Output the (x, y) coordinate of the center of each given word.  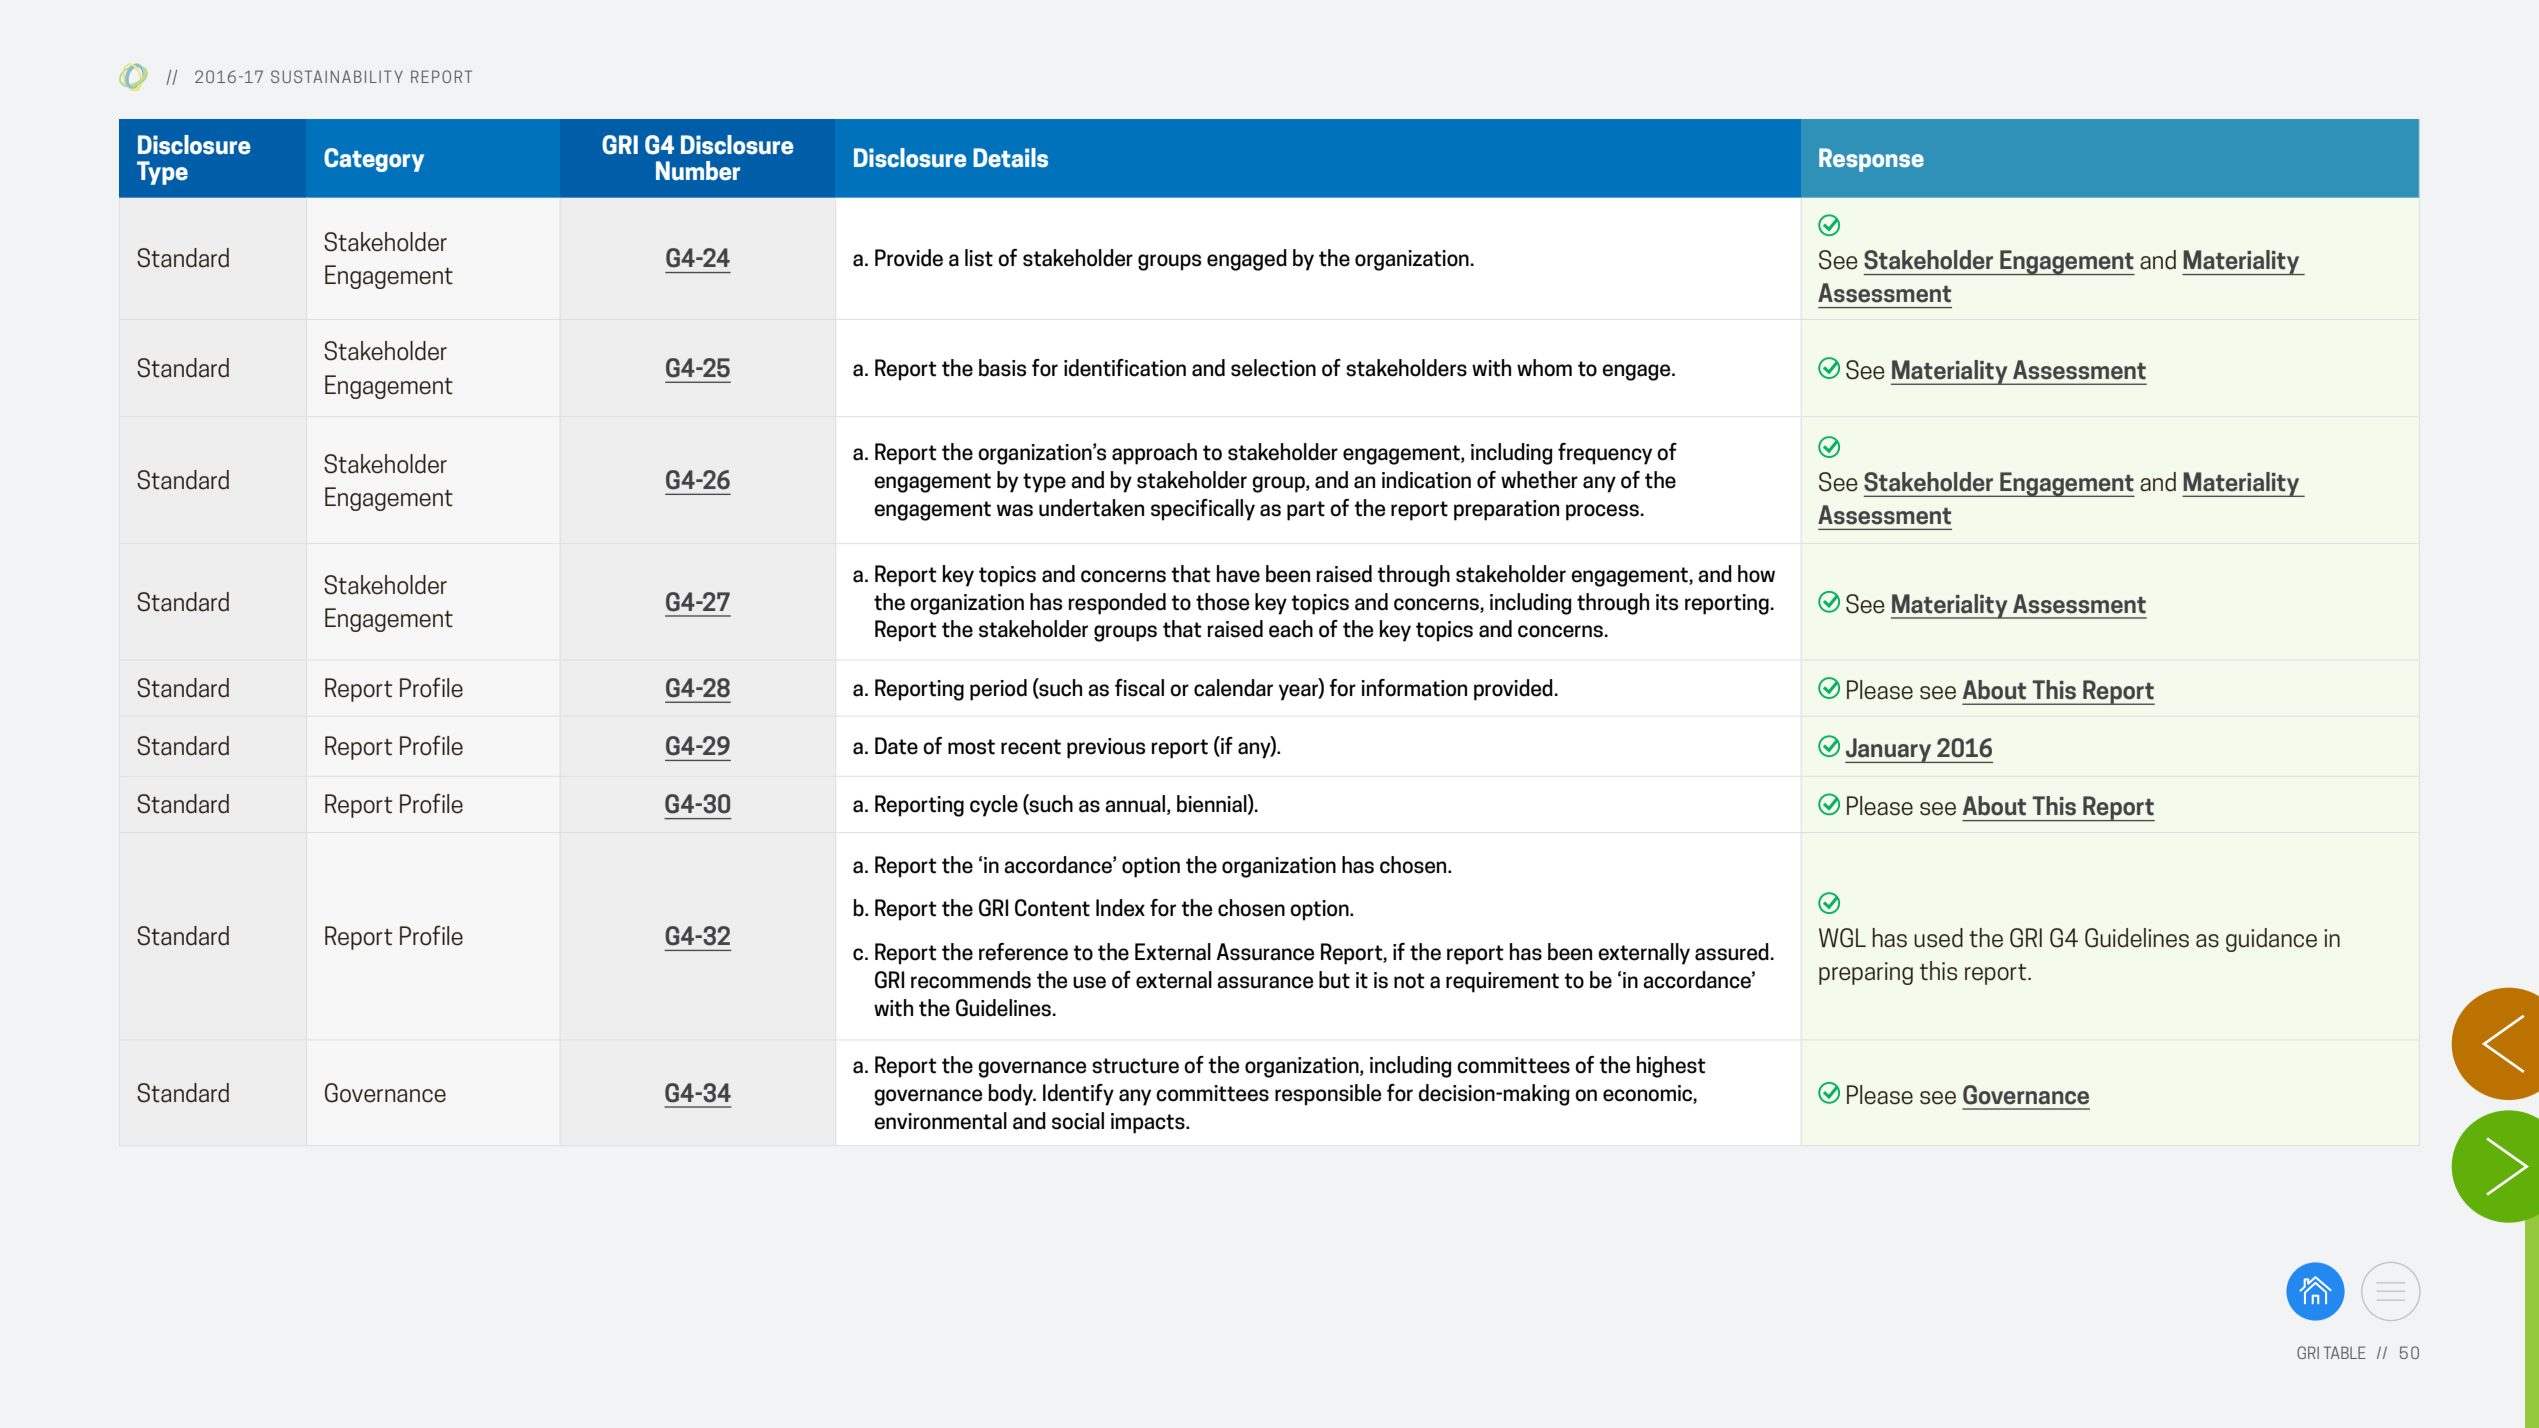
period (998, 690)
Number (698, 171)
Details (1010, 158)
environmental (940, 1121)
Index (1120, 908)
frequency (1605, 454)
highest (1671, 1067)
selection (1273, 368)
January (1889, 750)
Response (1871, 160)
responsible (1328, 1095)
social (1078, 1121)
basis (1002, 368)
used (1938, 938)
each (1291, 629)
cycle (994, 806)
